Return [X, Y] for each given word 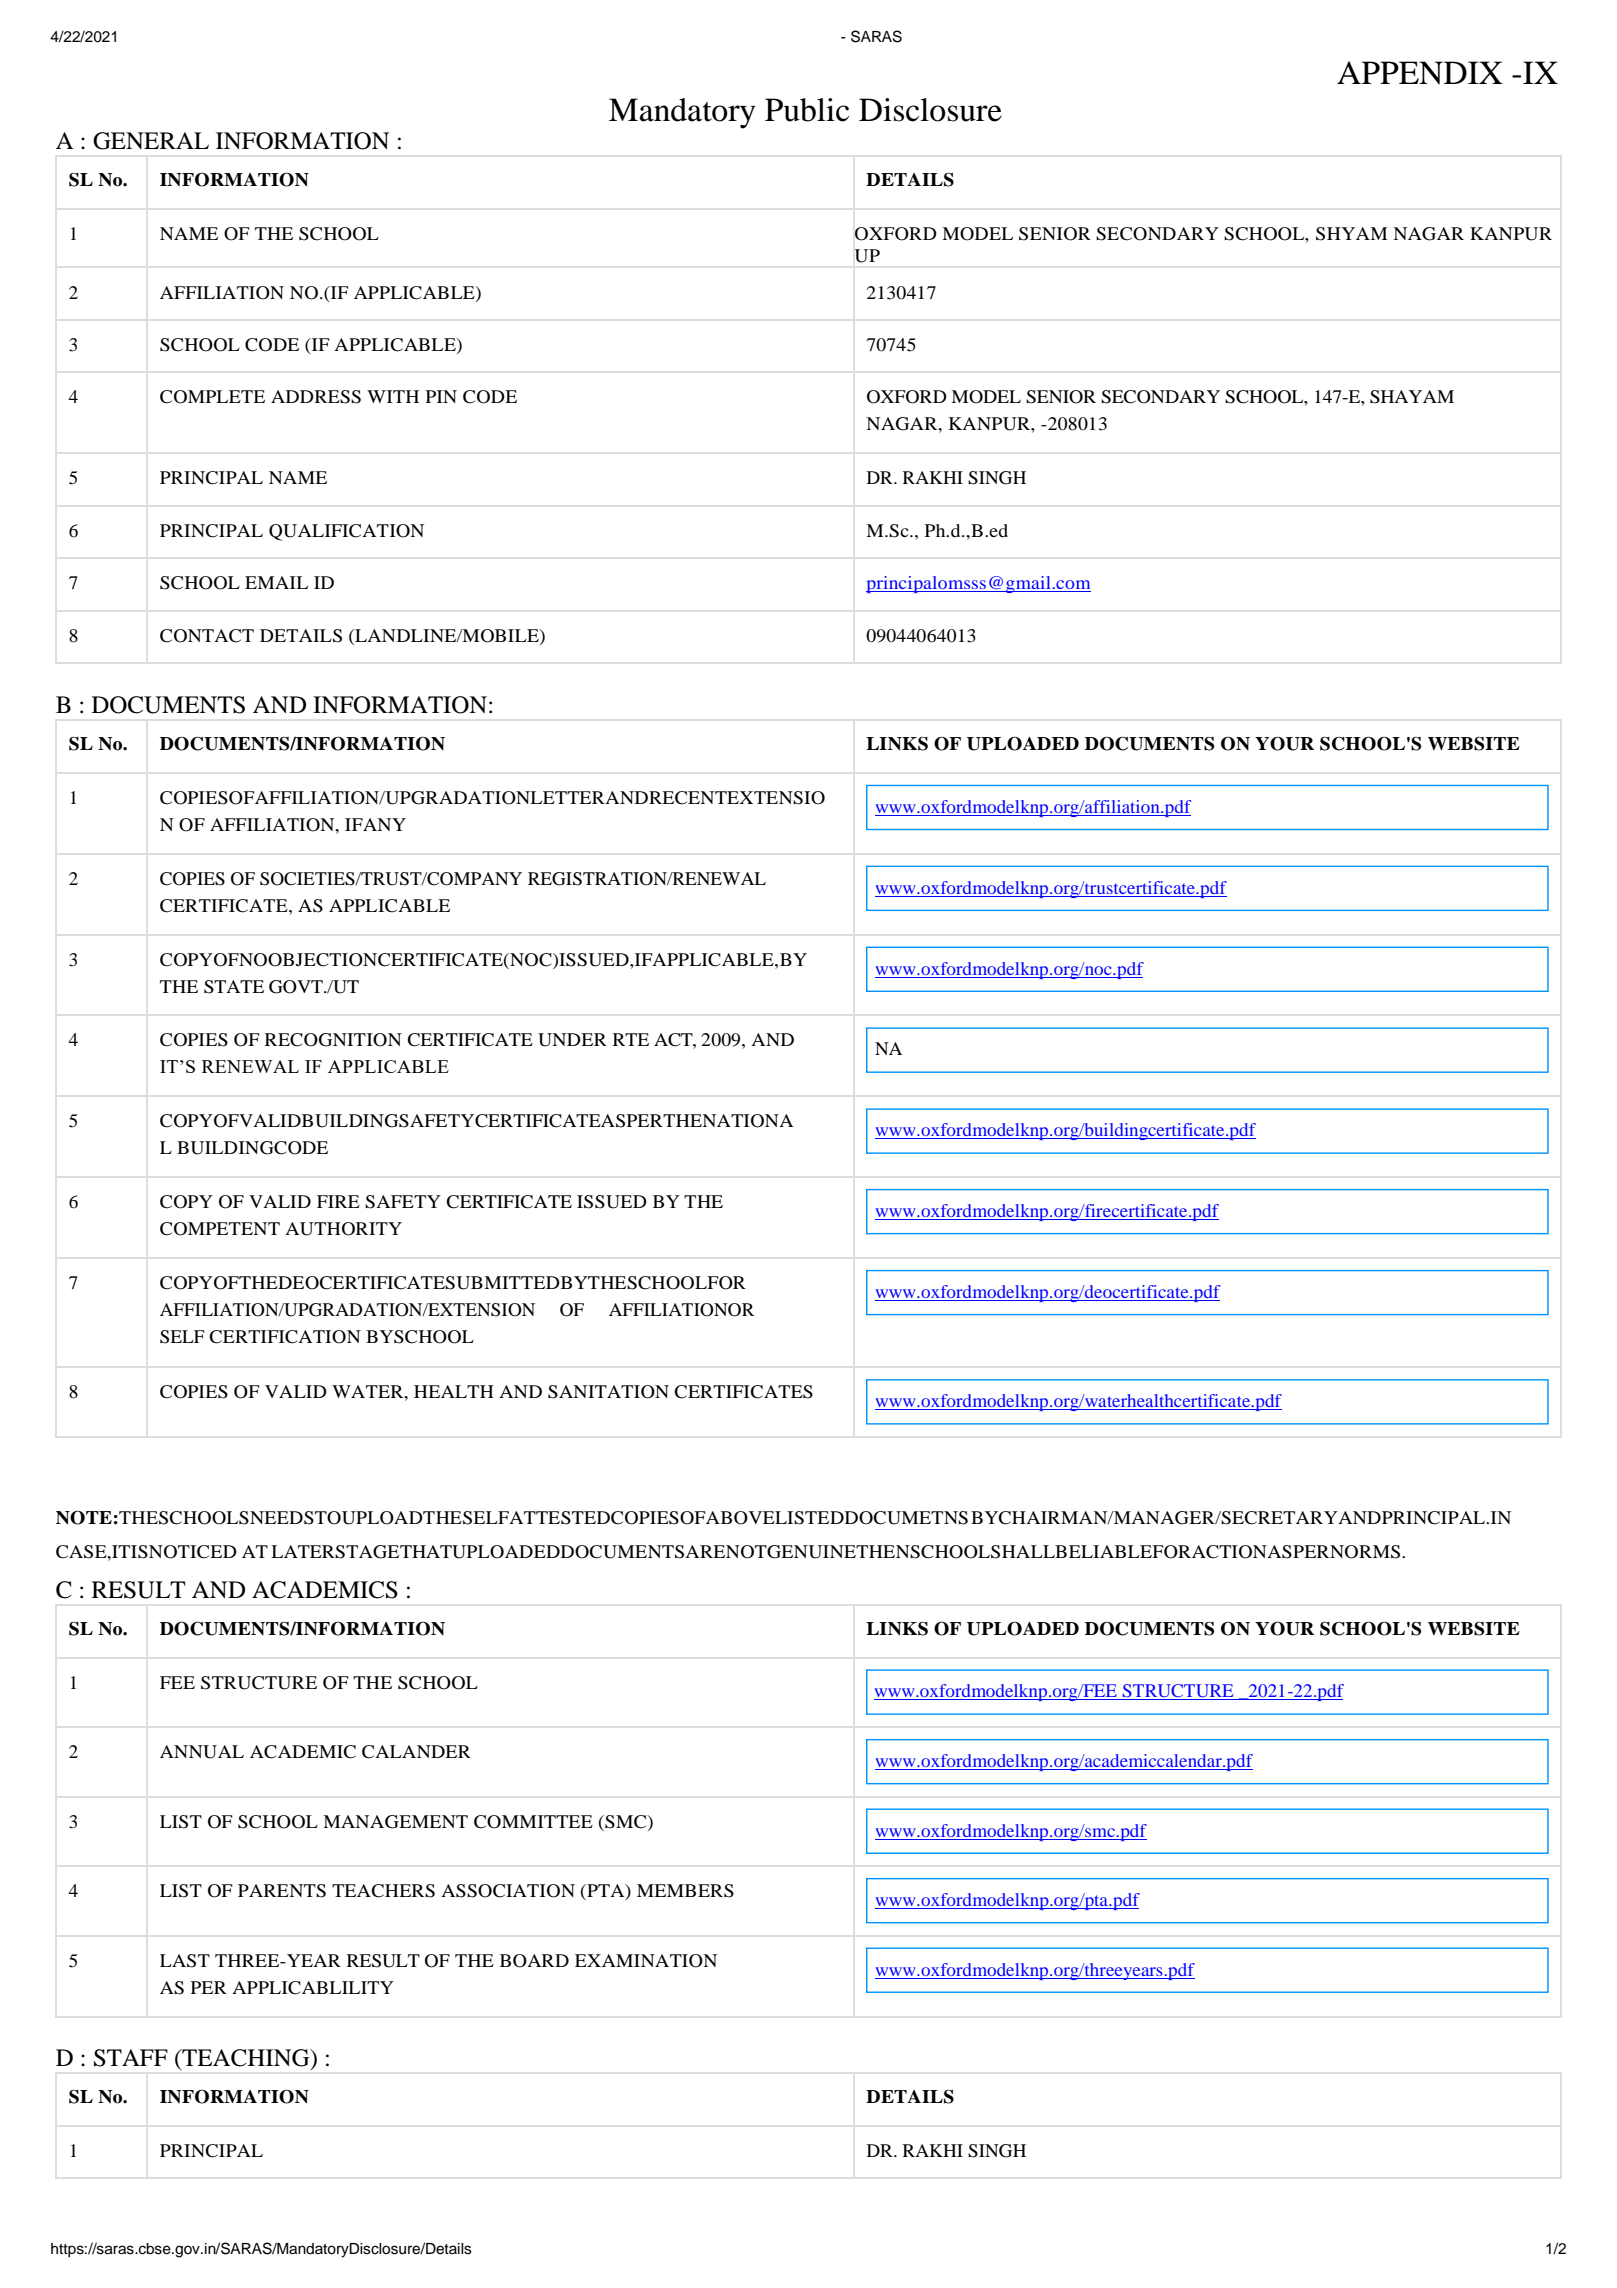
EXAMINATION [646, 1961]
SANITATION [608, 1392]
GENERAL [151, 141]
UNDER [572, 1040]
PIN [441, 396]
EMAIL [276, 582]
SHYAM [1351, 234]
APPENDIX [1420, 73]
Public [807, 110]
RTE [631, 1039]
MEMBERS [685, 1891]
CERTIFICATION [285, 1337]
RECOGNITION [333, 1040]
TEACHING [246, 2059]
